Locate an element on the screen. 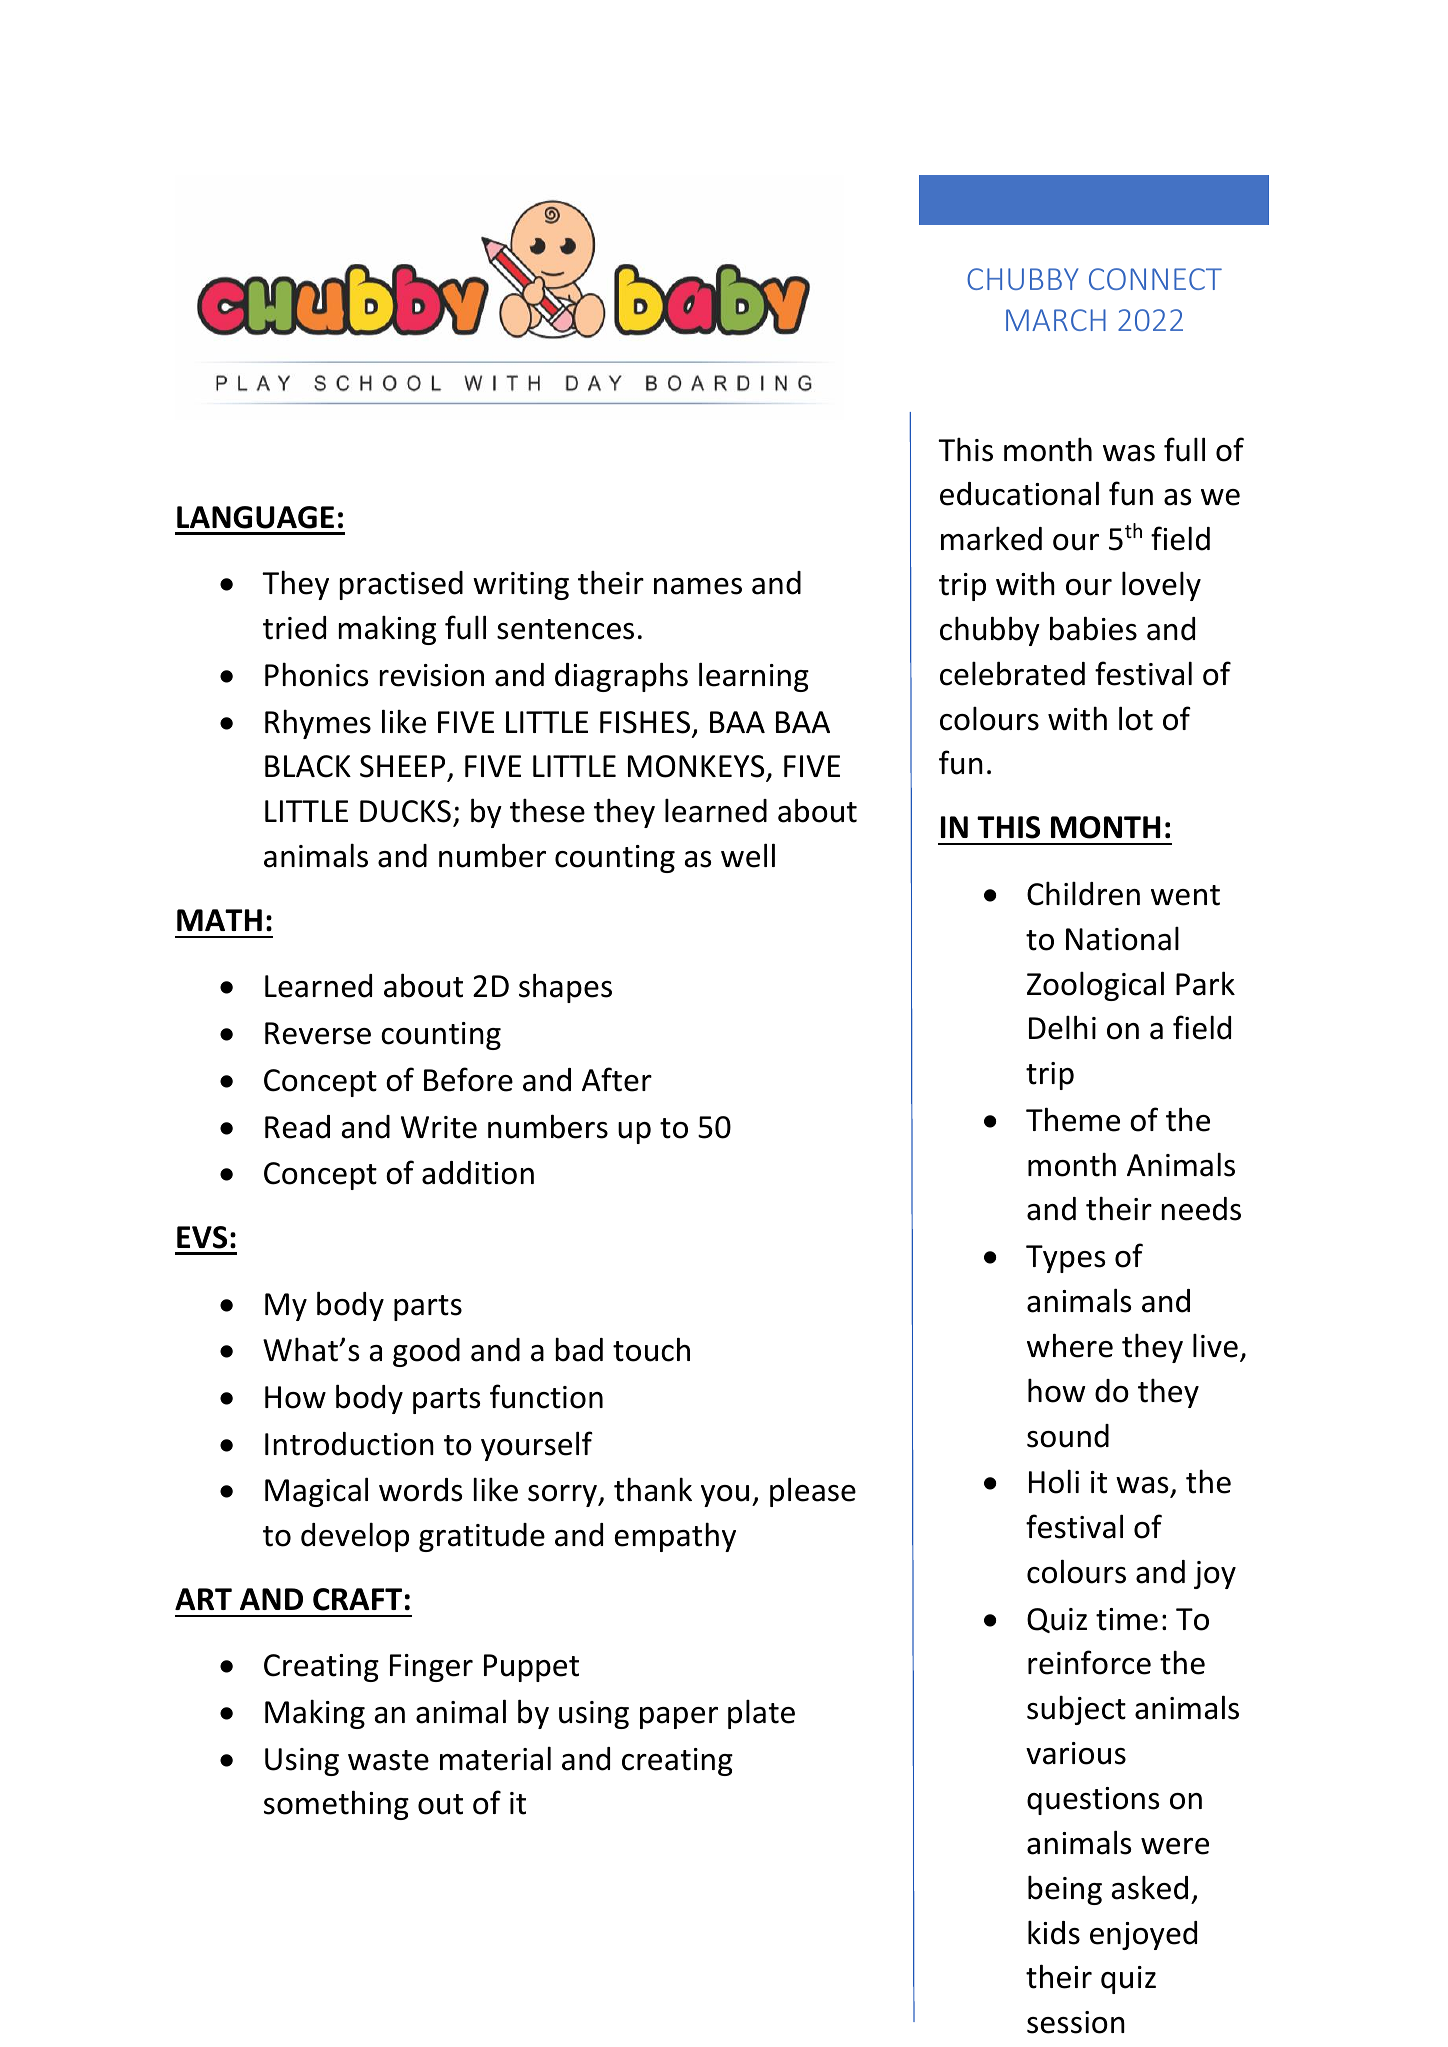 This screenshot has width=1448, height=2047. MARCH is located at coordinates (1056, 320).
